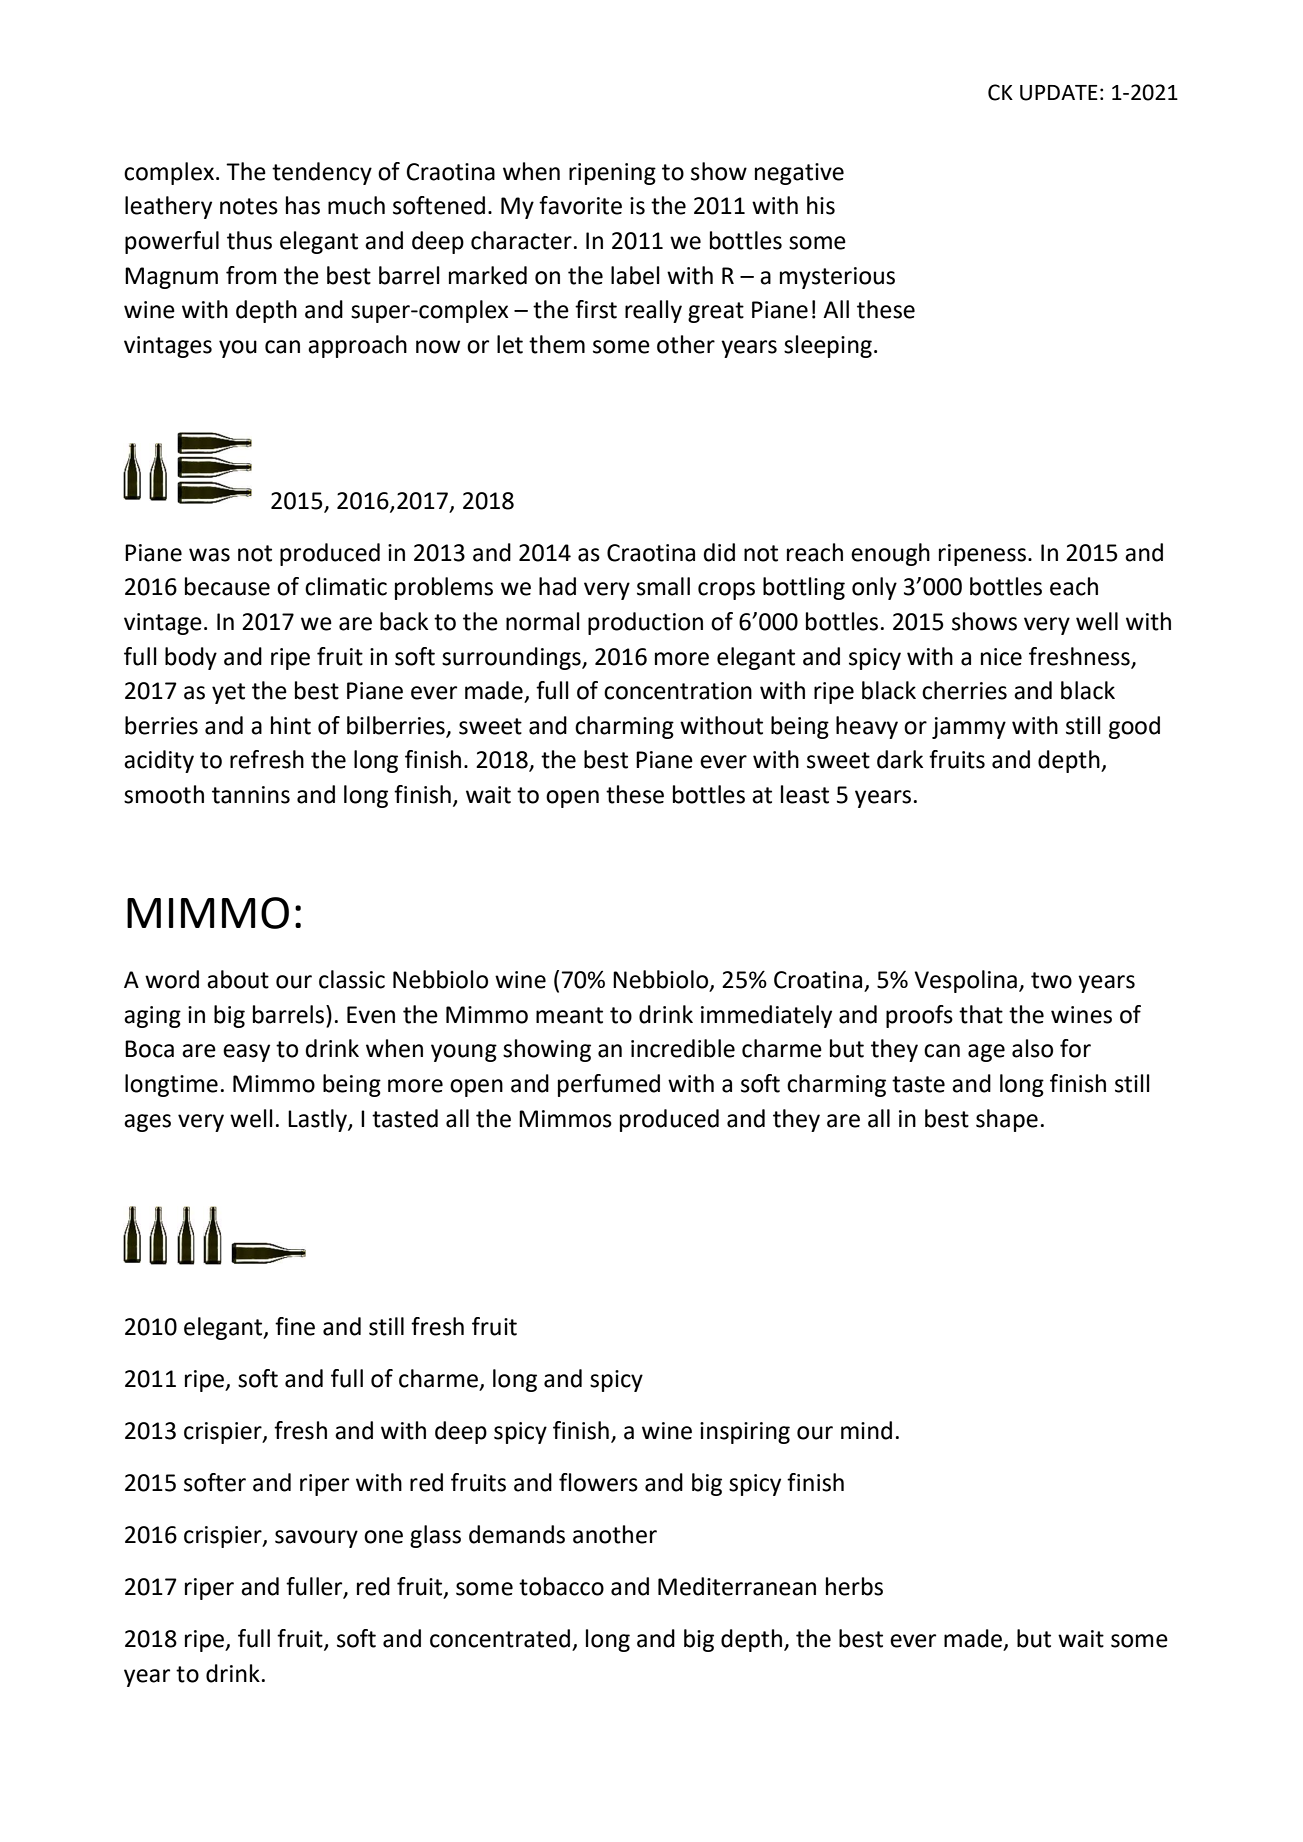 Image resolution: width=1303 pixels, height=1842 pixels. I want to click on shape, so click(1007, 1120).
